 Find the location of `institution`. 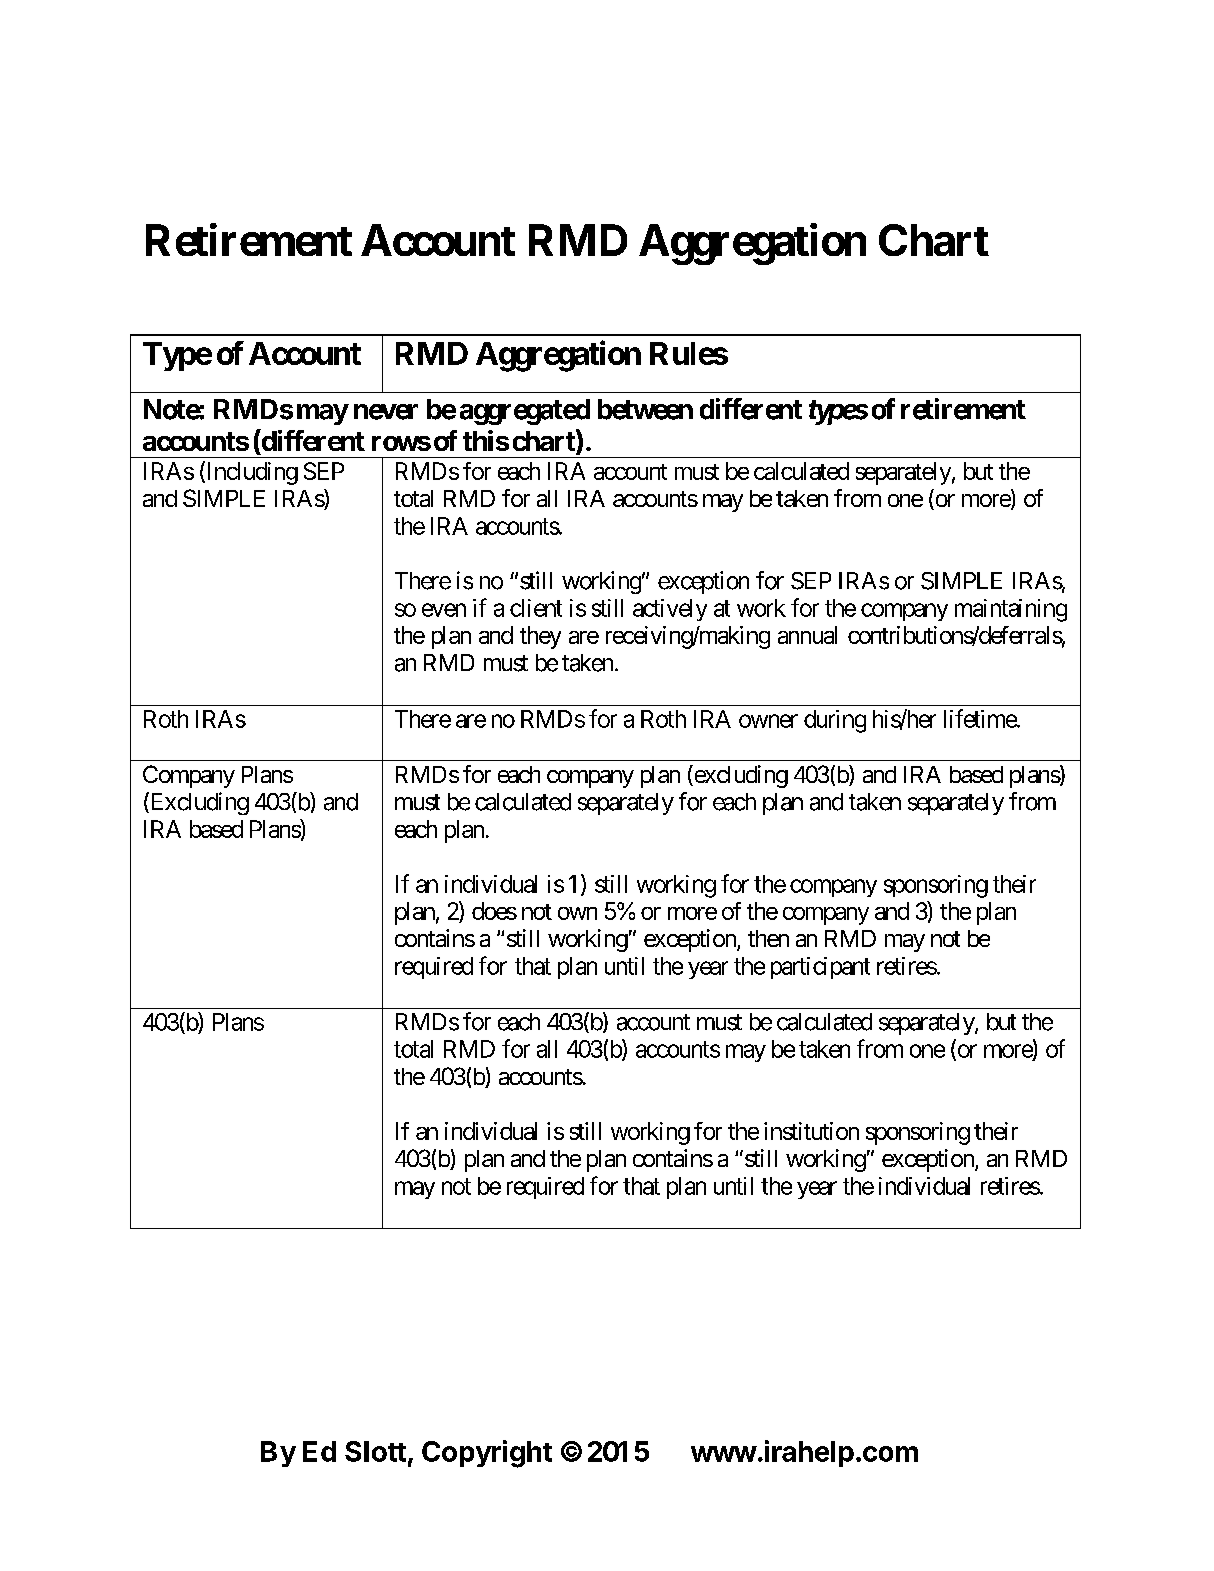

institution is located at coordinates (811, 1131).
